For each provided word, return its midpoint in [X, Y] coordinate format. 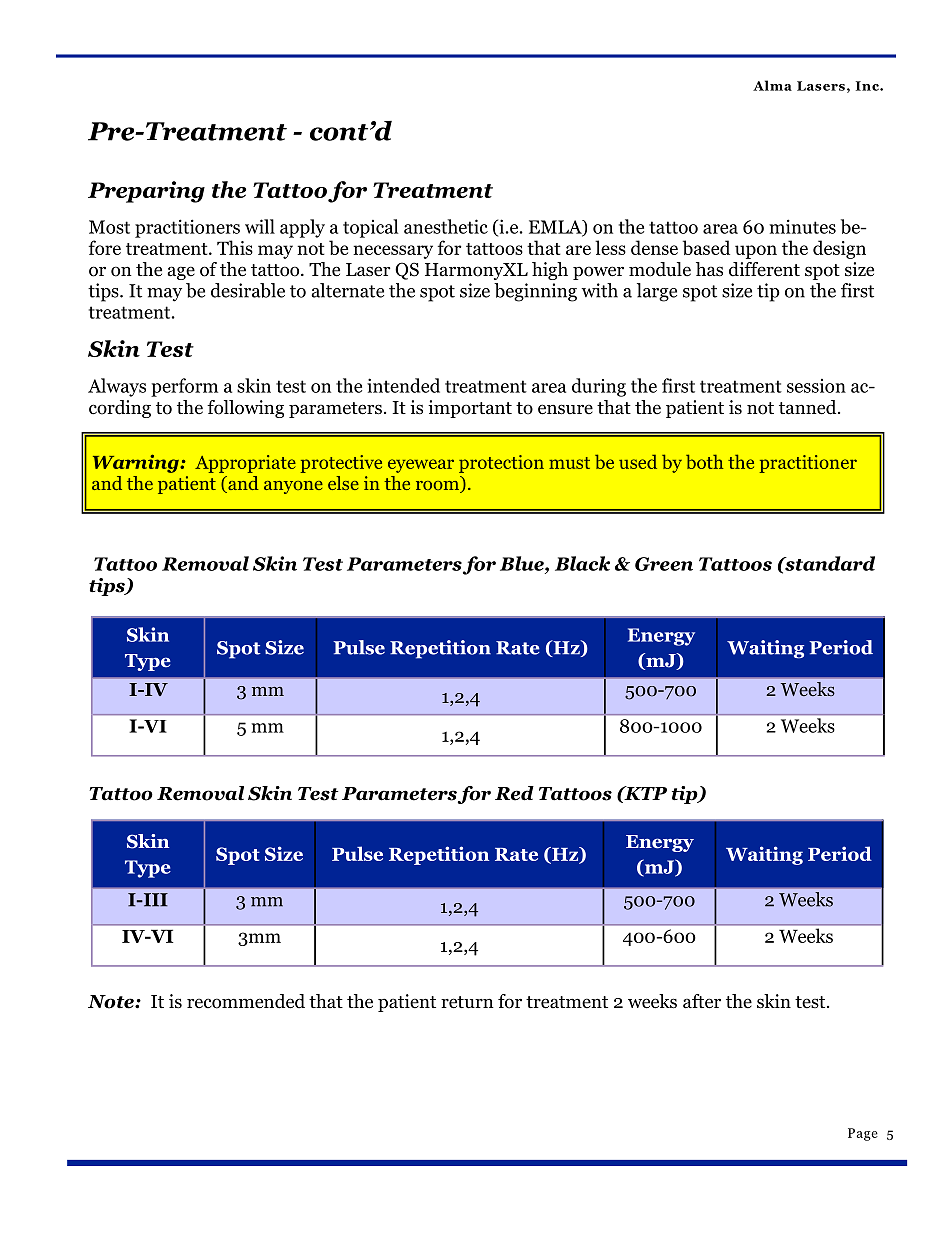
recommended [246, 1001]
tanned [809, 407]
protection [501, 464]
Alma [772, 85]
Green [664, 564]
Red [514, 793]
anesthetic [446, 226]
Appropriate [245, 464]
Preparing [146, 192]
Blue [523, 563]
